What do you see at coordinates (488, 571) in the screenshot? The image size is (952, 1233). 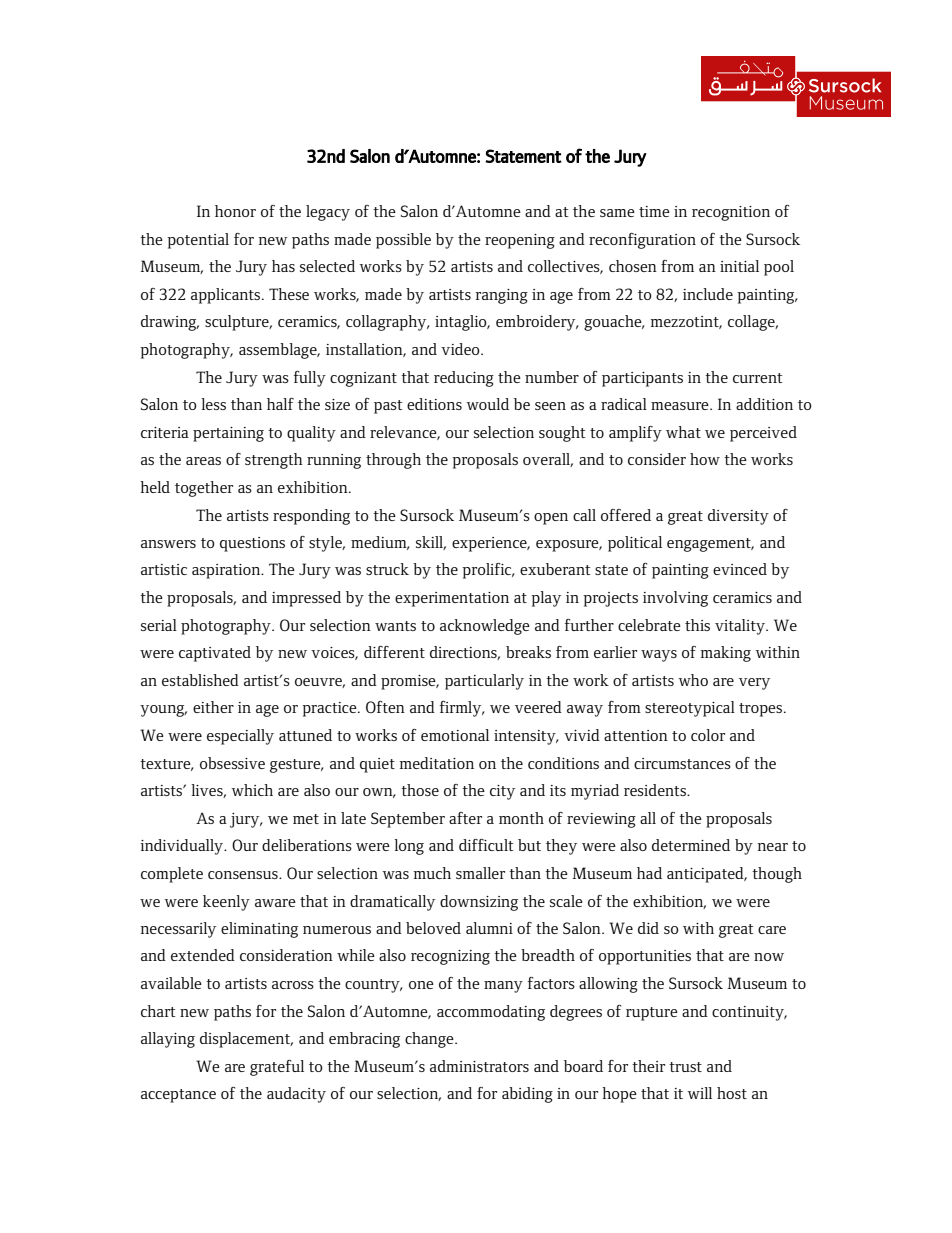 I see `prolific` at bounding box center [488, 571].
